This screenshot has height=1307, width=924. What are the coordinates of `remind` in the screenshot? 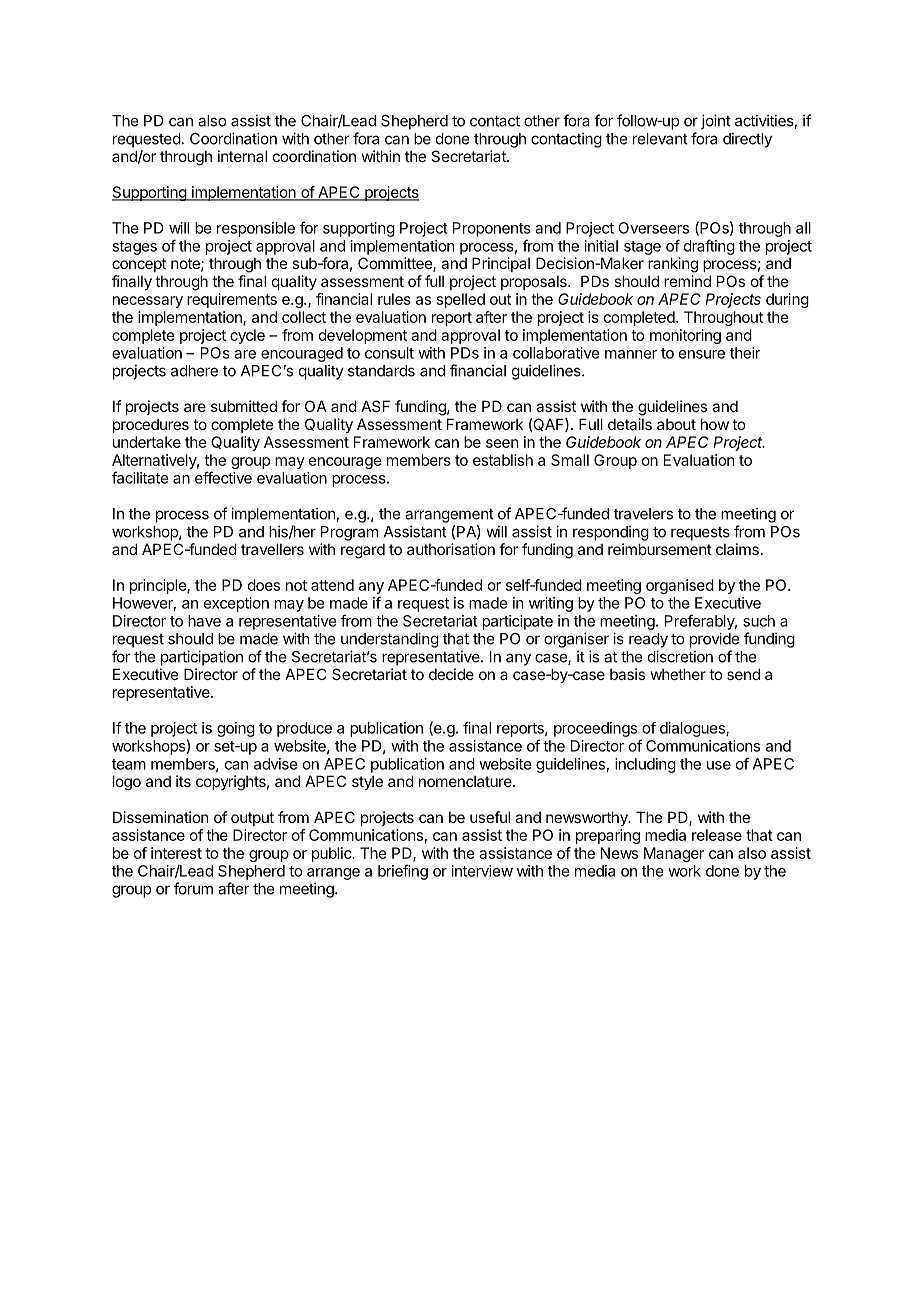 It's located at (687, 281).
